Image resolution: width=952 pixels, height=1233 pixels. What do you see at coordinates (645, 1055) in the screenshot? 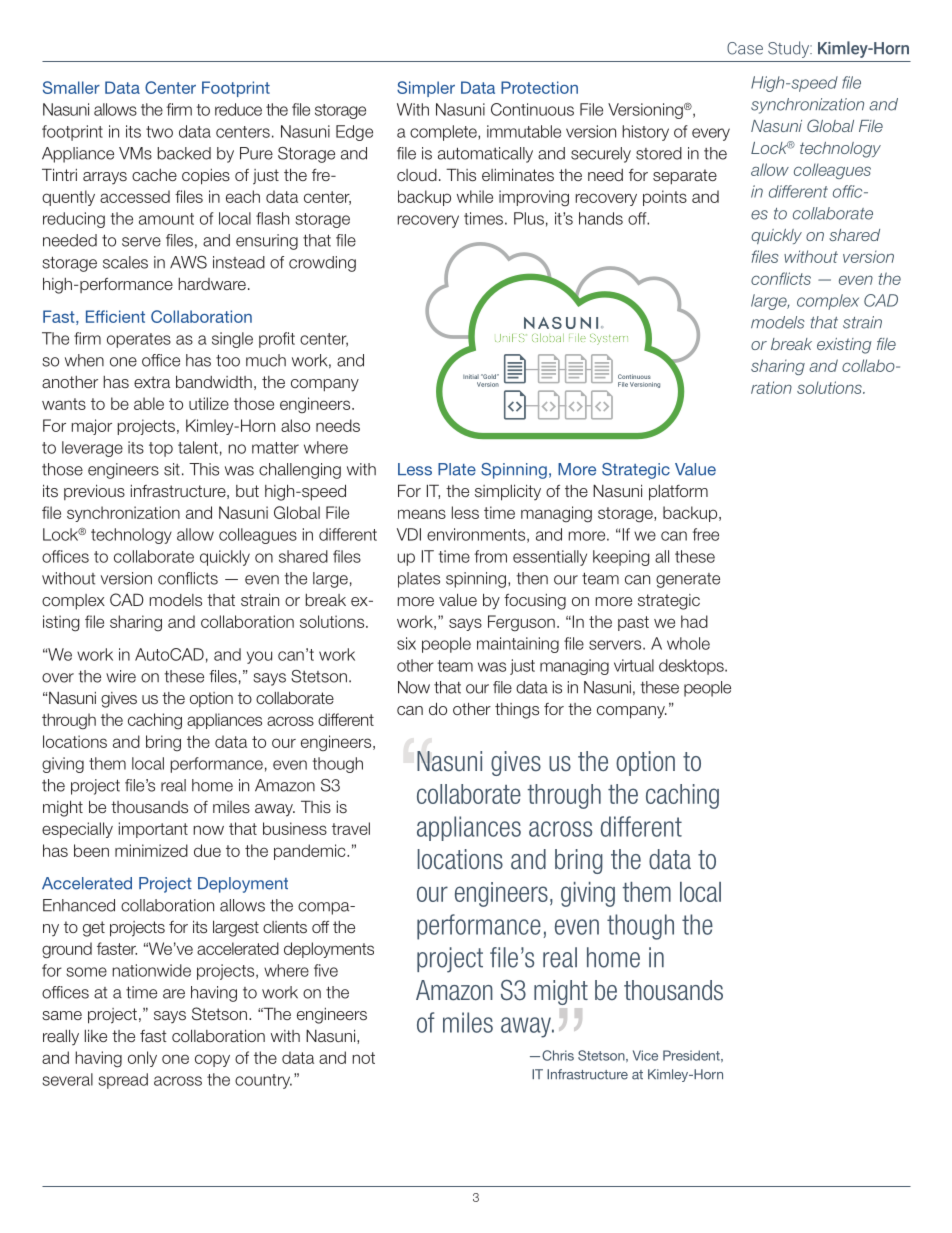
I see `Vice` at bounding box center [645, 1055].
